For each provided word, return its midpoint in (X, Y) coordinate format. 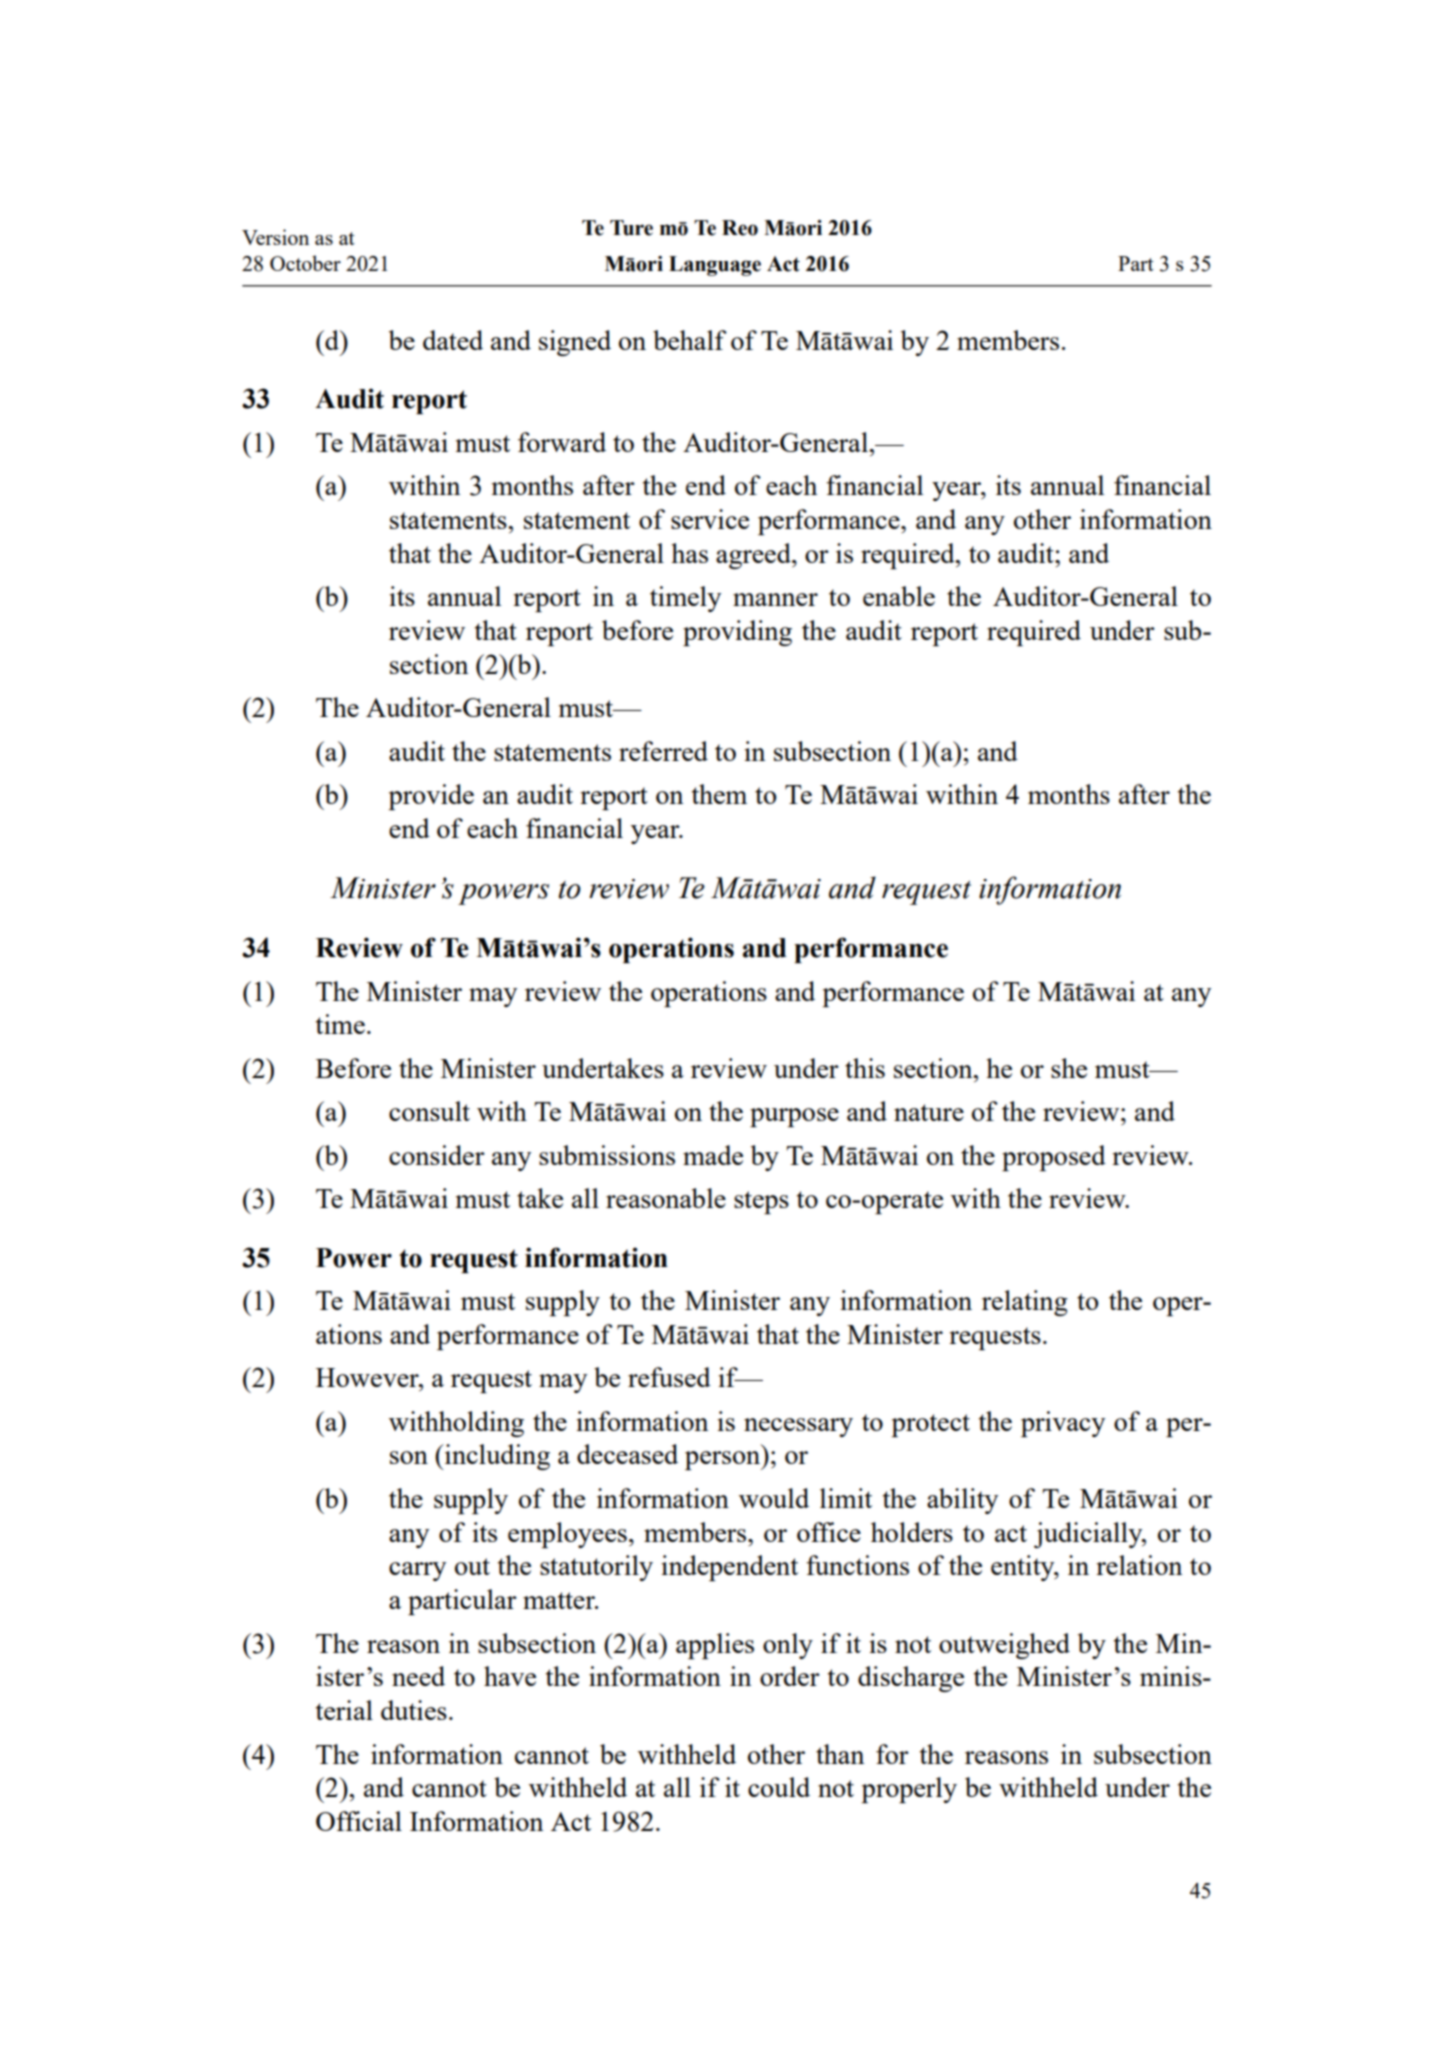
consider (437, 1155)
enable (899, 596)
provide (431, 797)
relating (1025, 1303)
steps (761, 1202)
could (779, 1787)
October (305, 263)
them (719, 794)
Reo (740, 228)
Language (715, 266)
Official (359, 1821)
